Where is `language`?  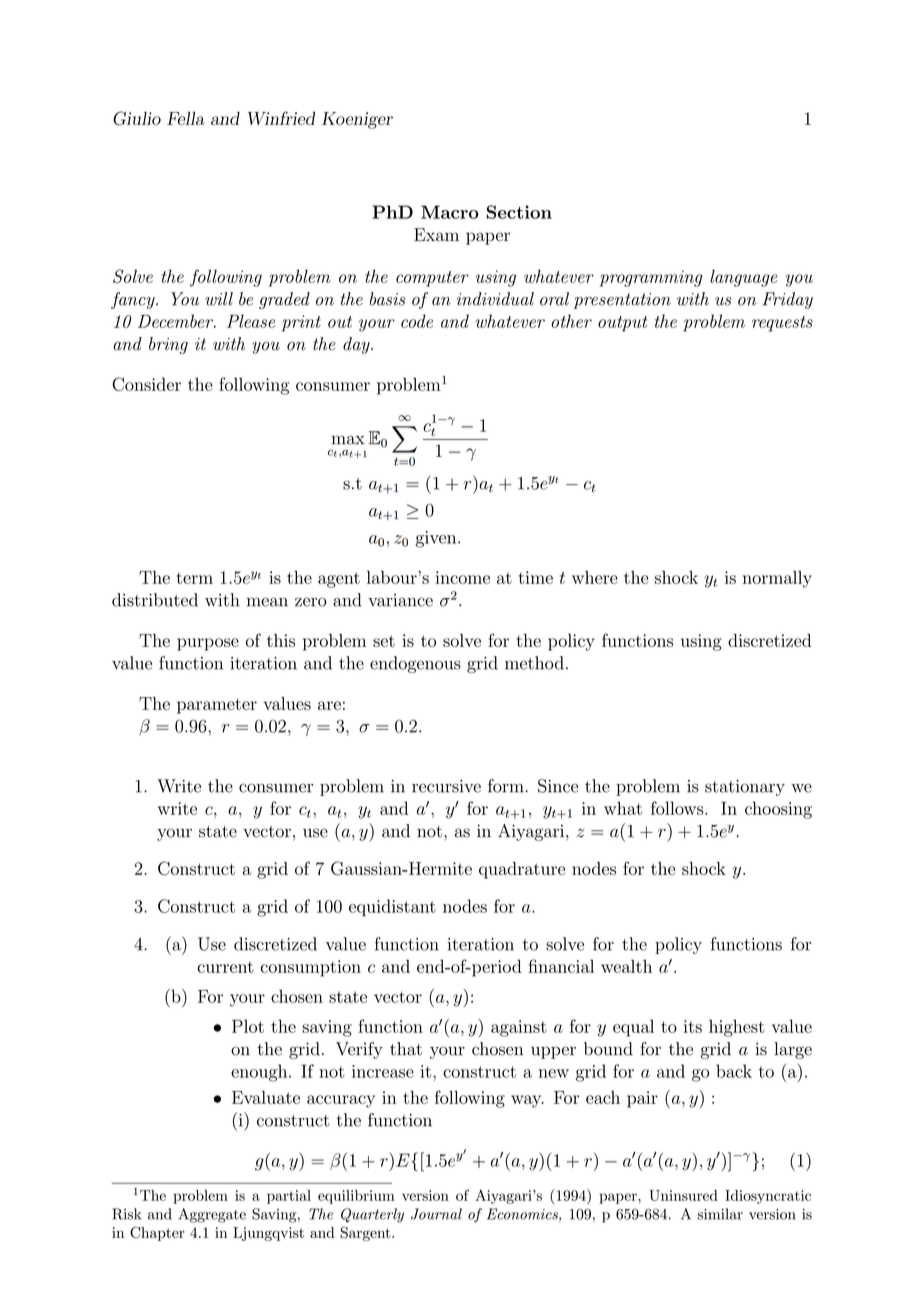
language is located at coordinates (744, 278).
